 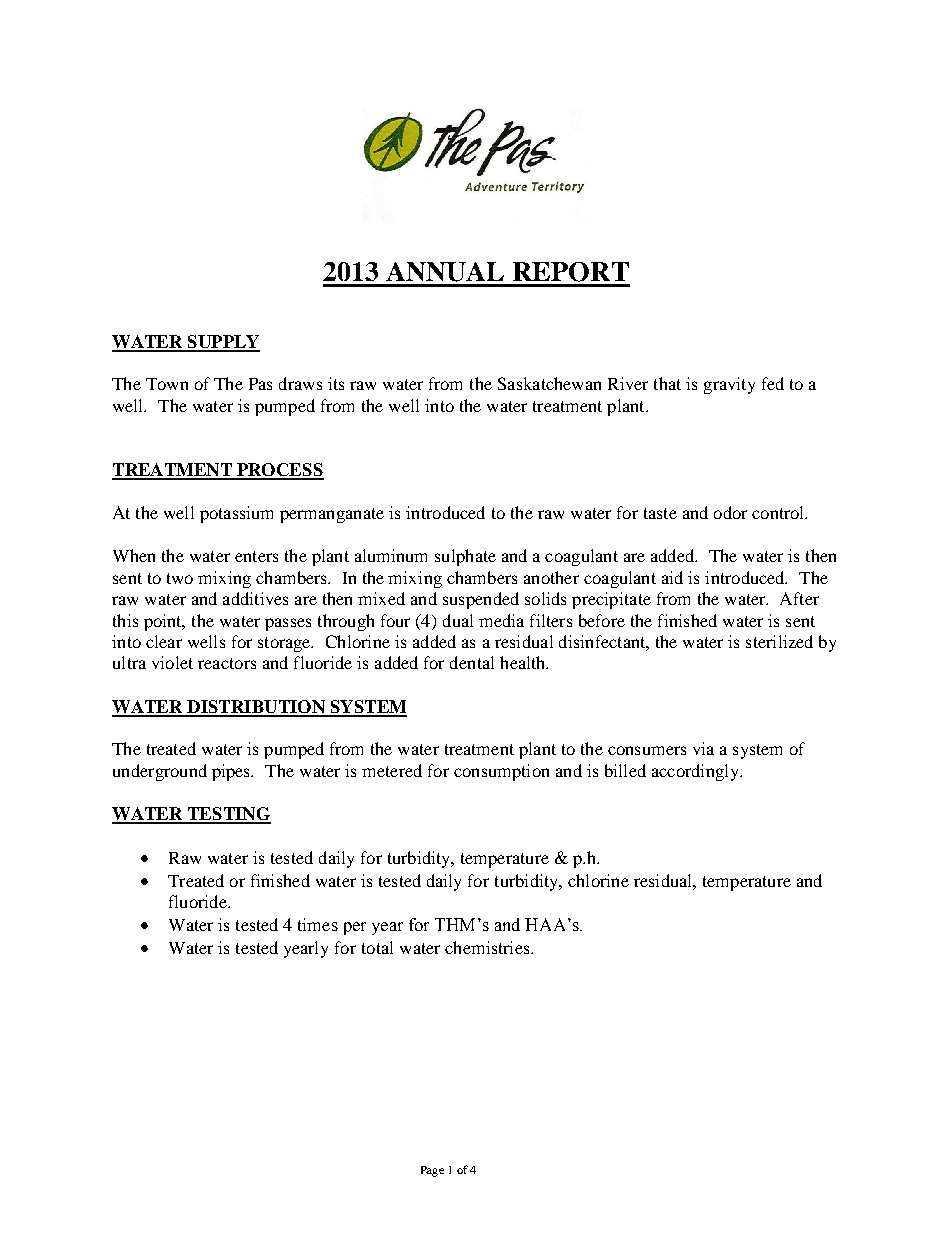 What do you see at coordinates (729, 385) in the image?
I see `gravity` at bounding box center [729, 385].
